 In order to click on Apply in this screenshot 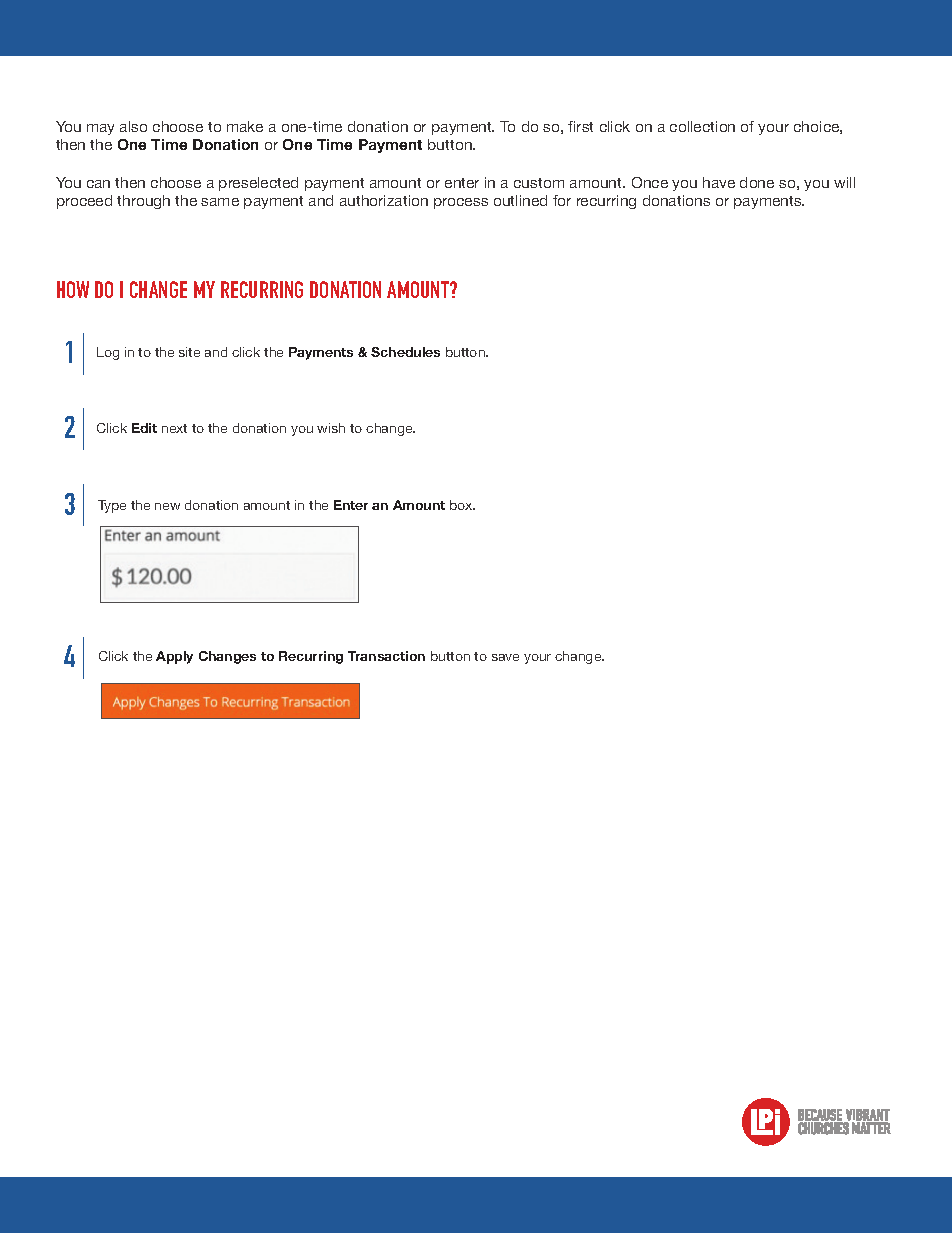, I will do `click(174, 657)`.
